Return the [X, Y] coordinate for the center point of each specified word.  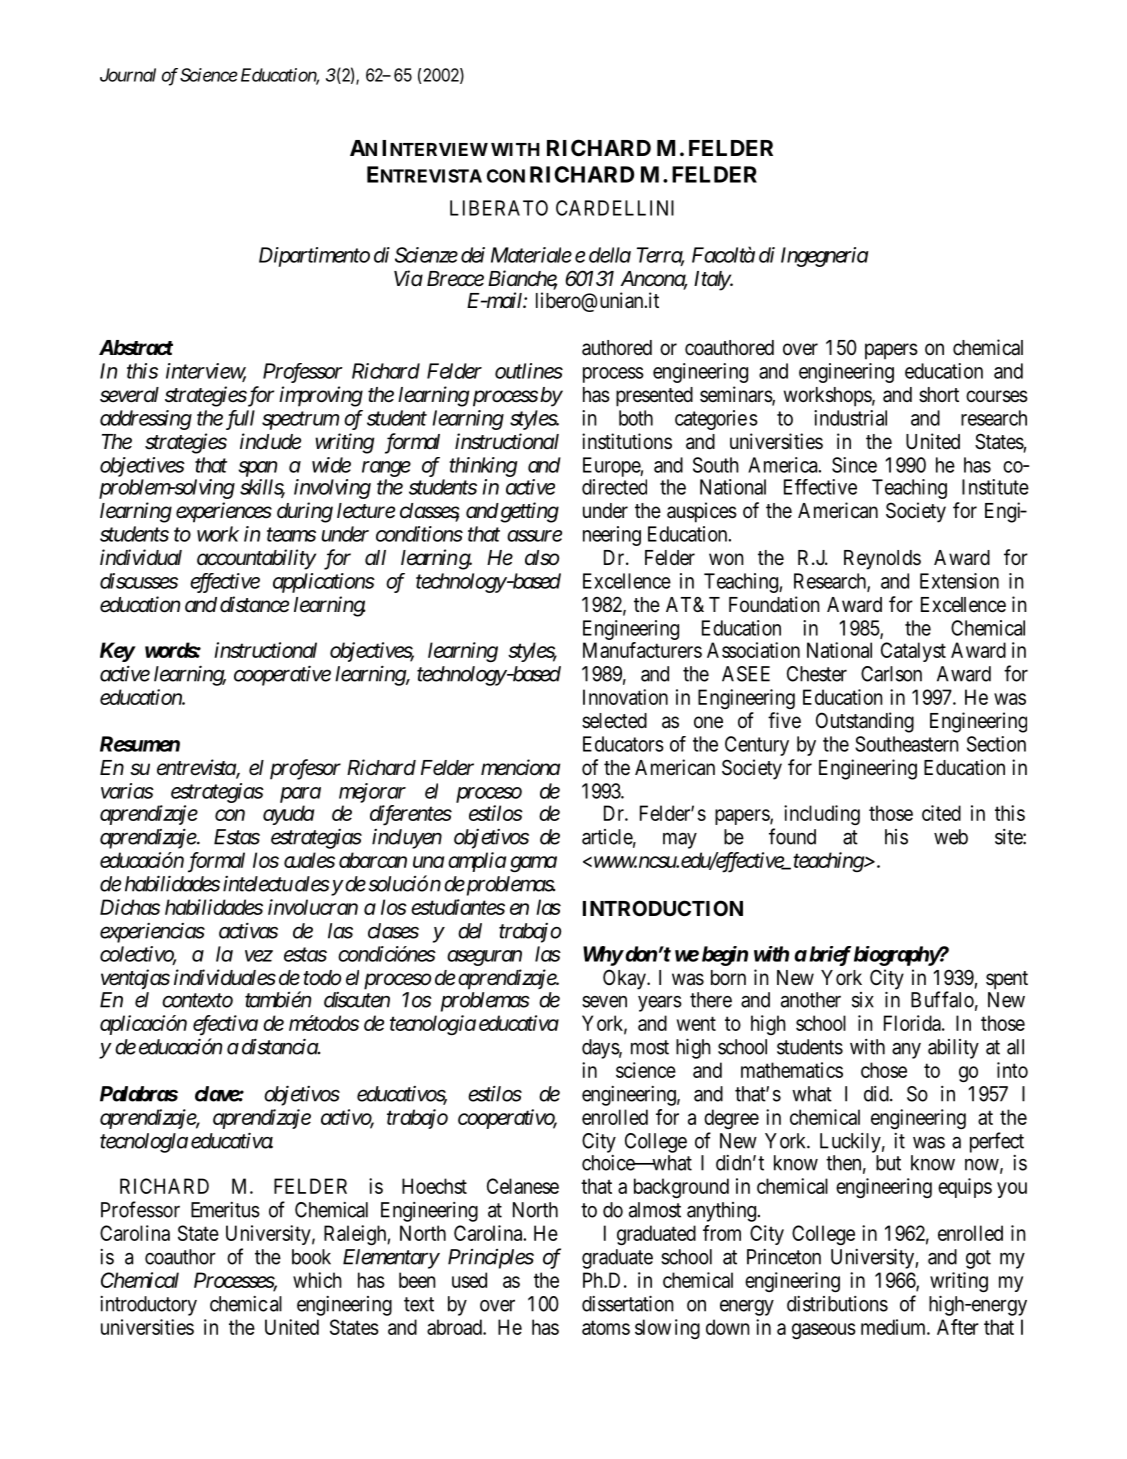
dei [473, 255]
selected [614, 721]
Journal [128, 75]
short [939, 395]
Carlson [891, 674]
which [317, 1280]
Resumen [140, 744]
